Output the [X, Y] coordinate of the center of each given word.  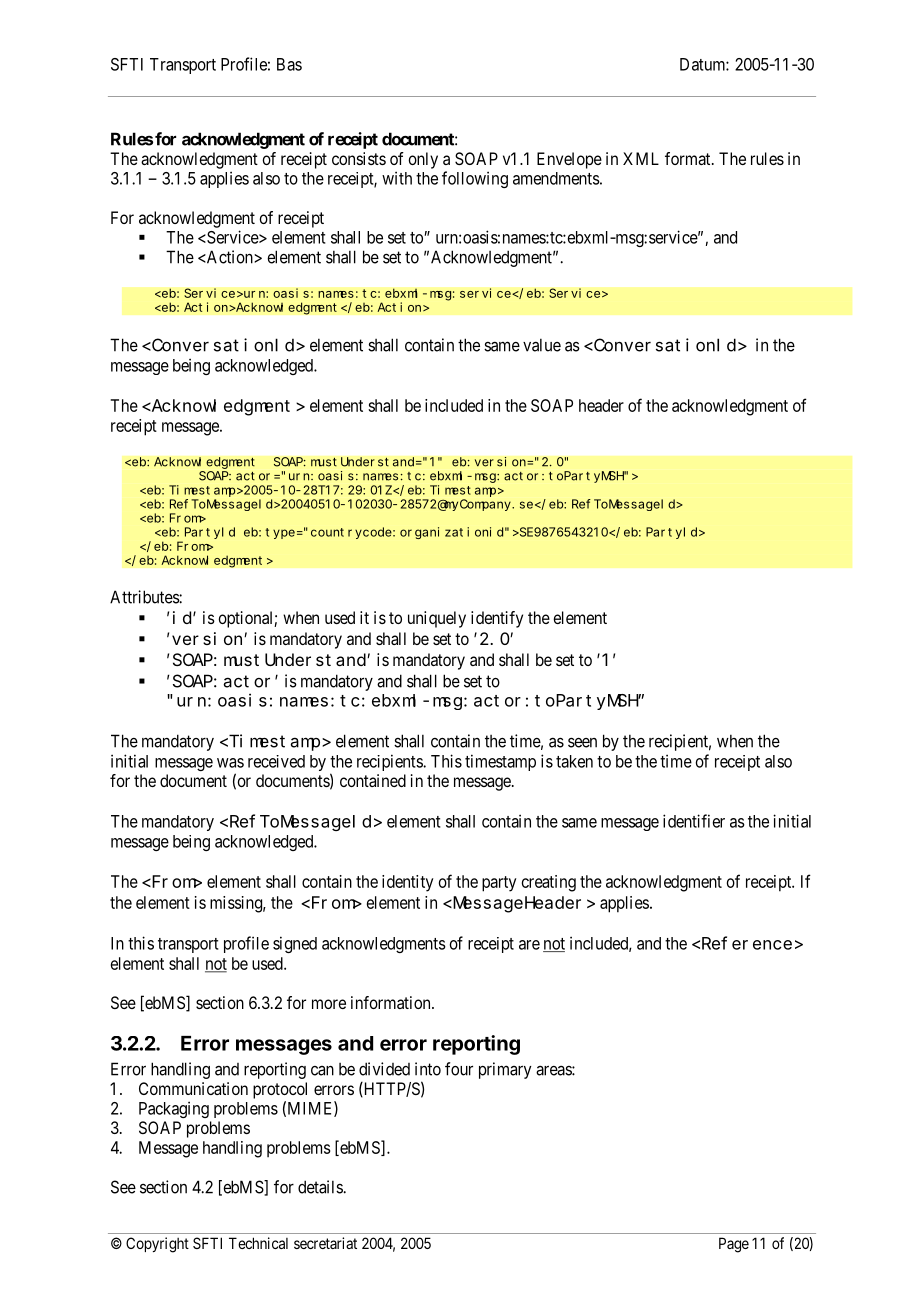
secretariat [325, 1243]
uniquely [437, 619]
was [230, 763]
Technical [258, 1243]
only [423, 160]
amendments [556, 178]
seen [582, 742]
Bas [289, 64]
